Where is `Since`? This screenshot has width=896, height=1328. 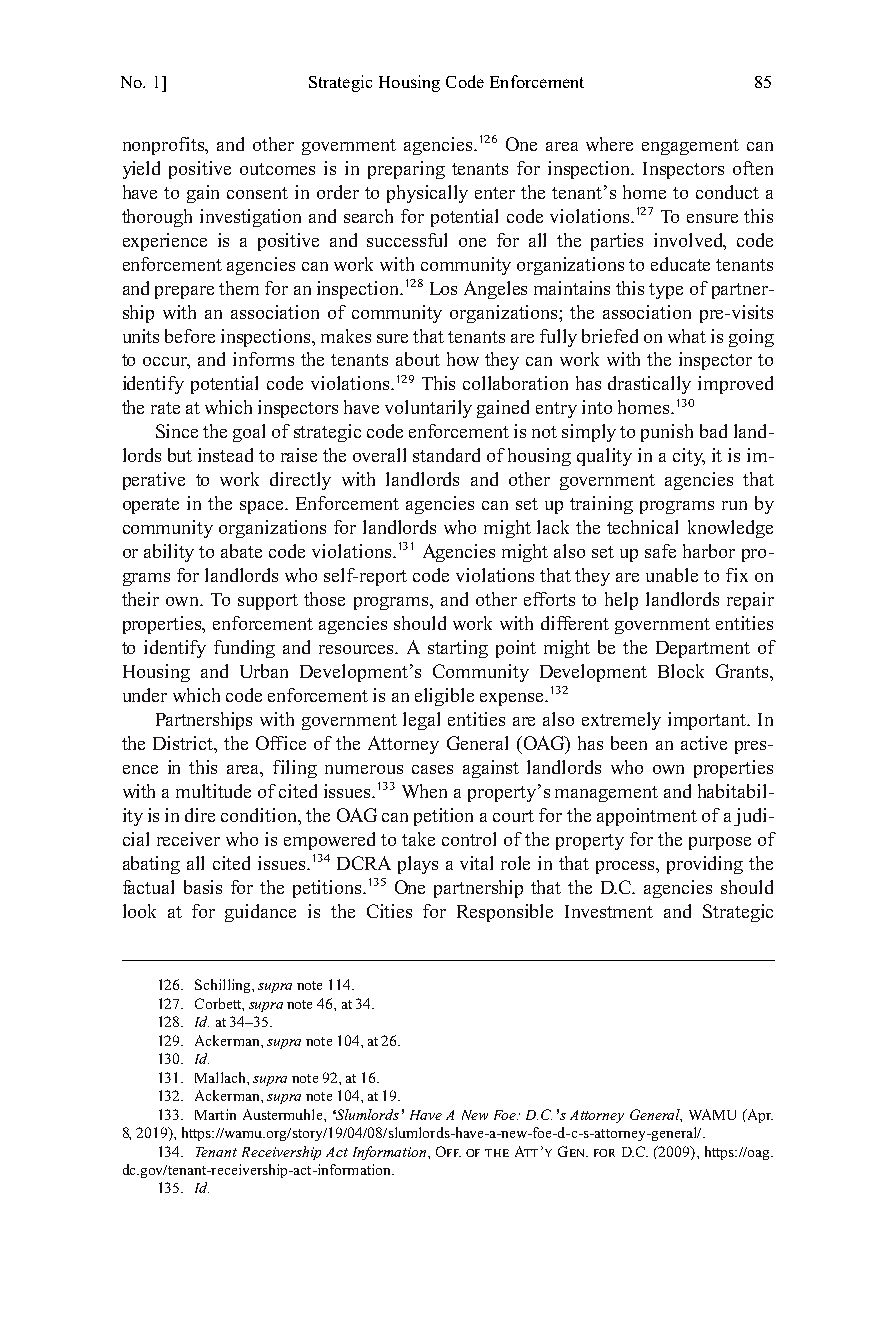 Since is located at coordinates (177, 431).
